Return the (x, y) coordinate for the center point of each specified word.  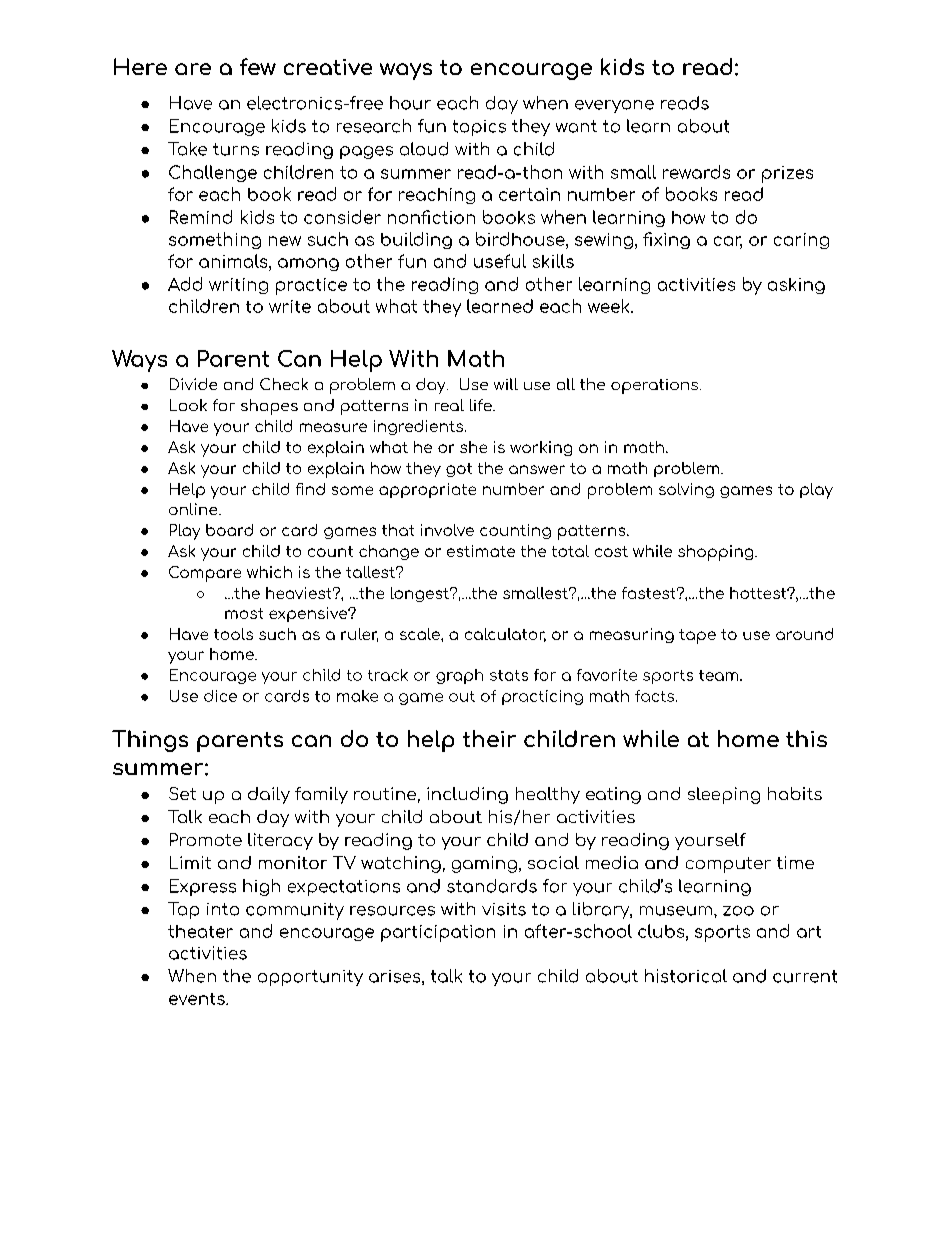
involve (447, 530)
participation (438, 933)
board (229, 530)
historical (686, 976)
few (258, 66)
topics (479, 128)
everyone (614, 106)
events (198, 999)
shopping (717, 553)
